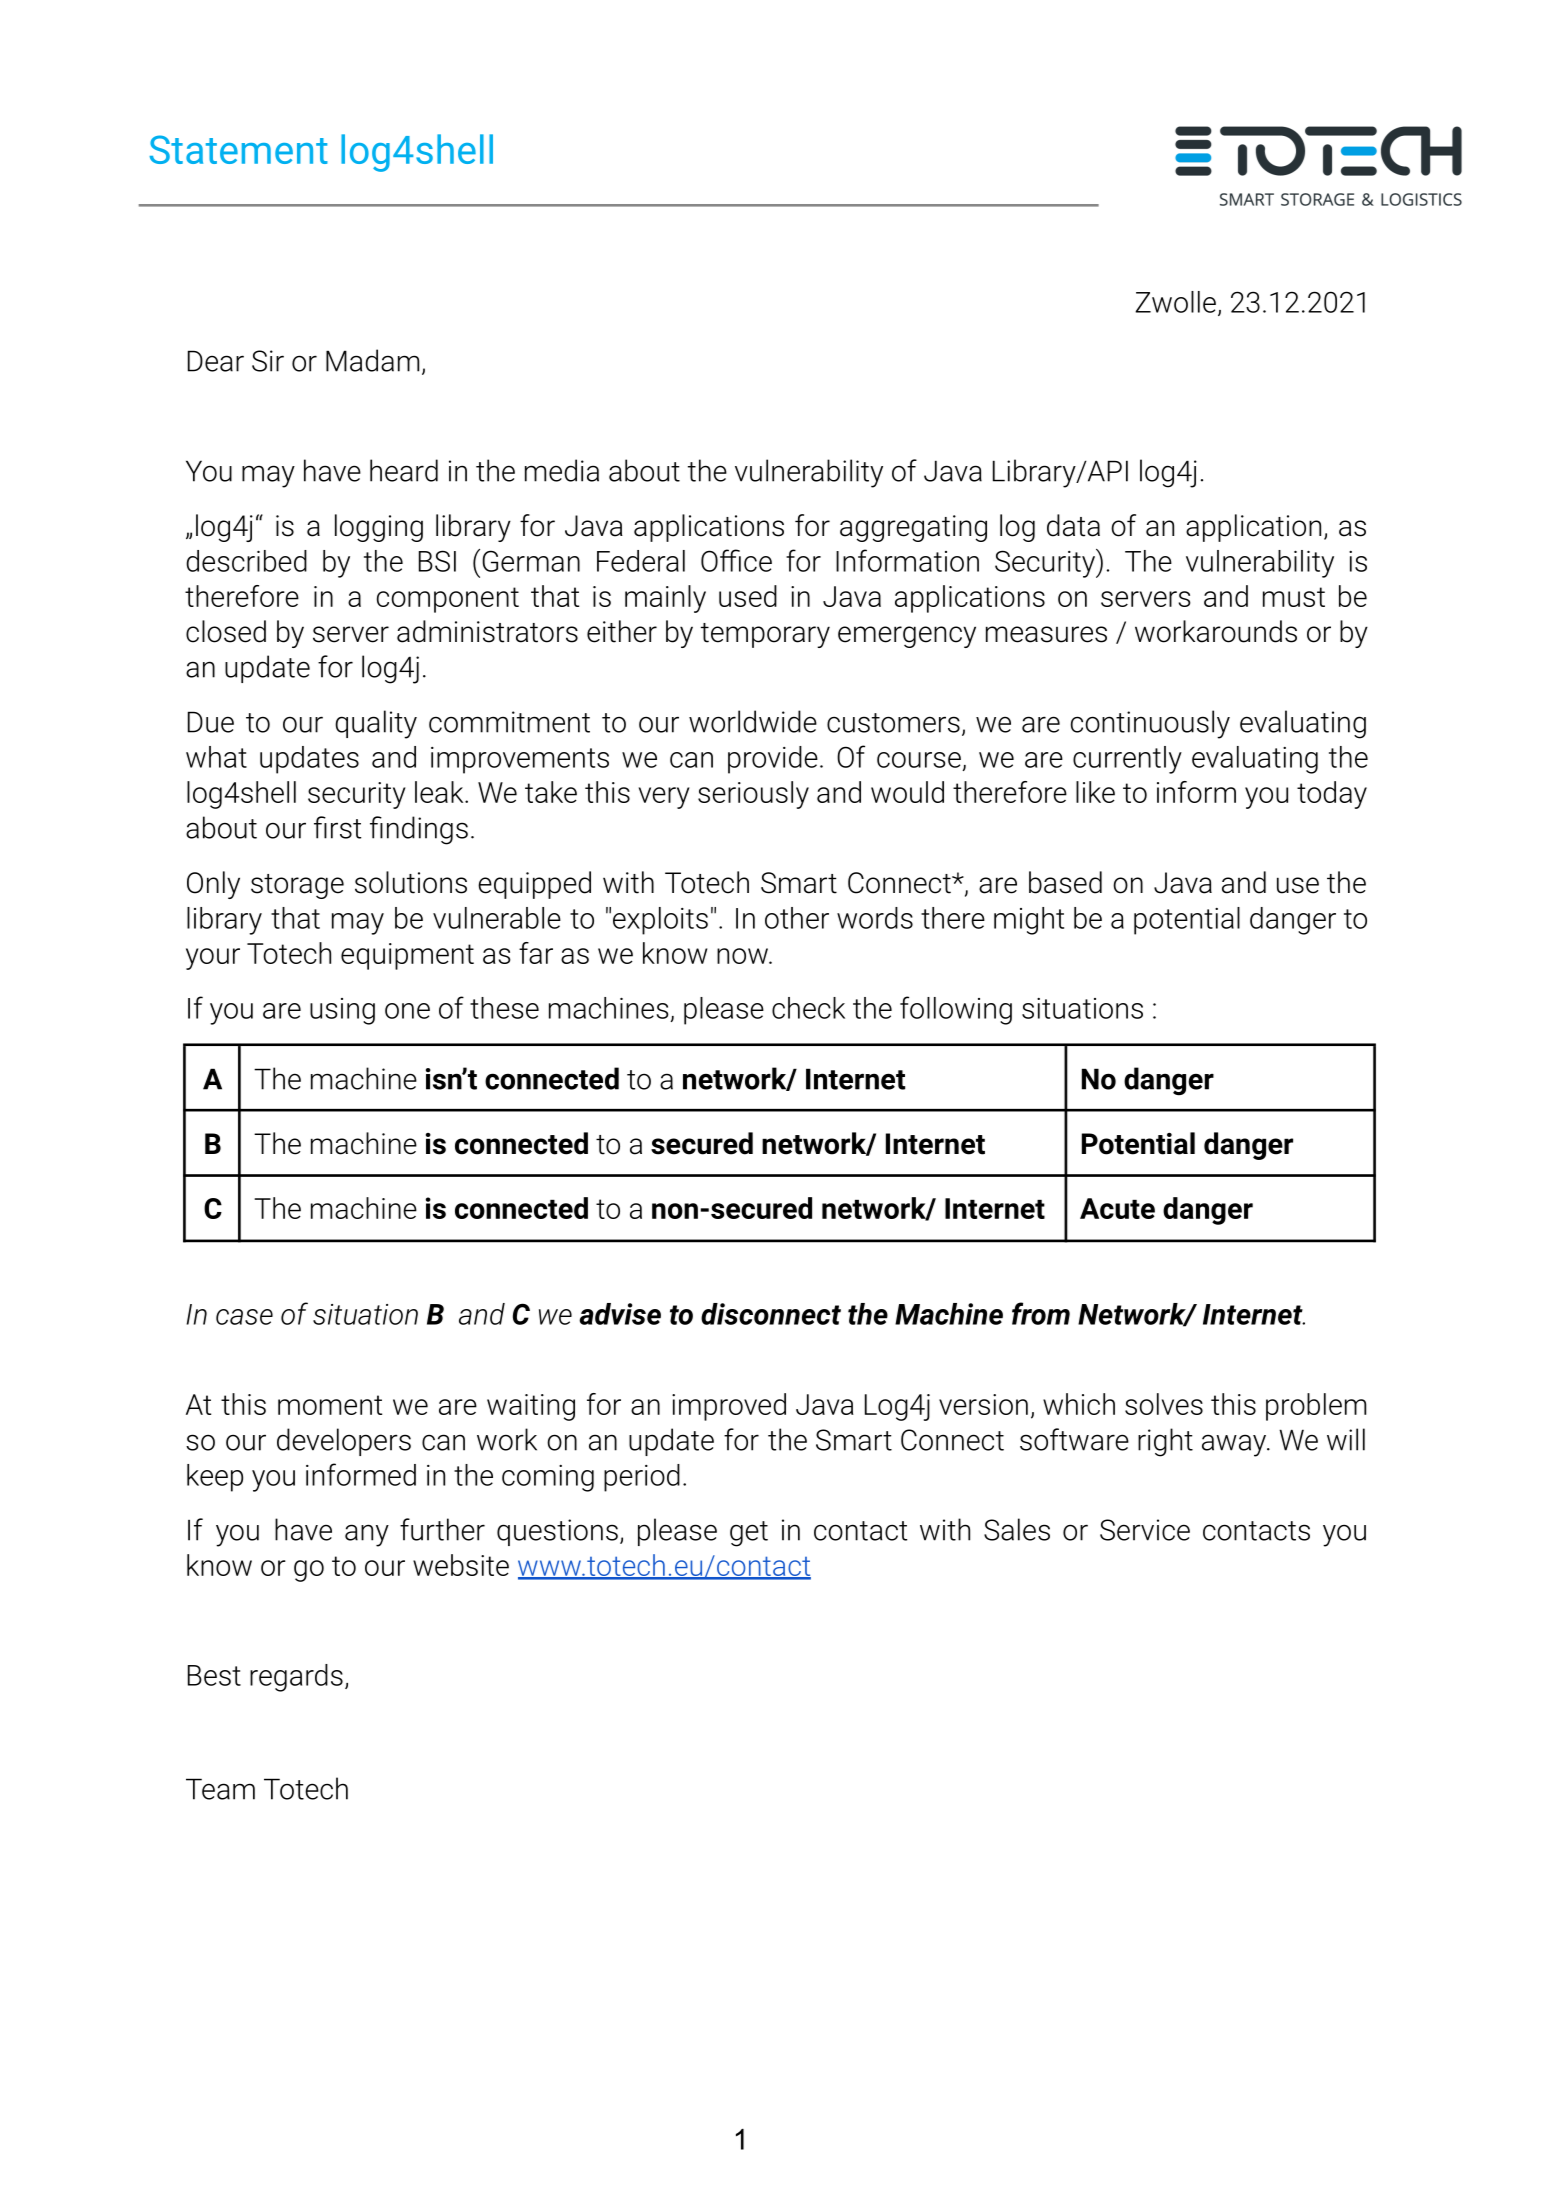 The image size is (1559, 2202). I want to click on based, so click(1065, 882).
